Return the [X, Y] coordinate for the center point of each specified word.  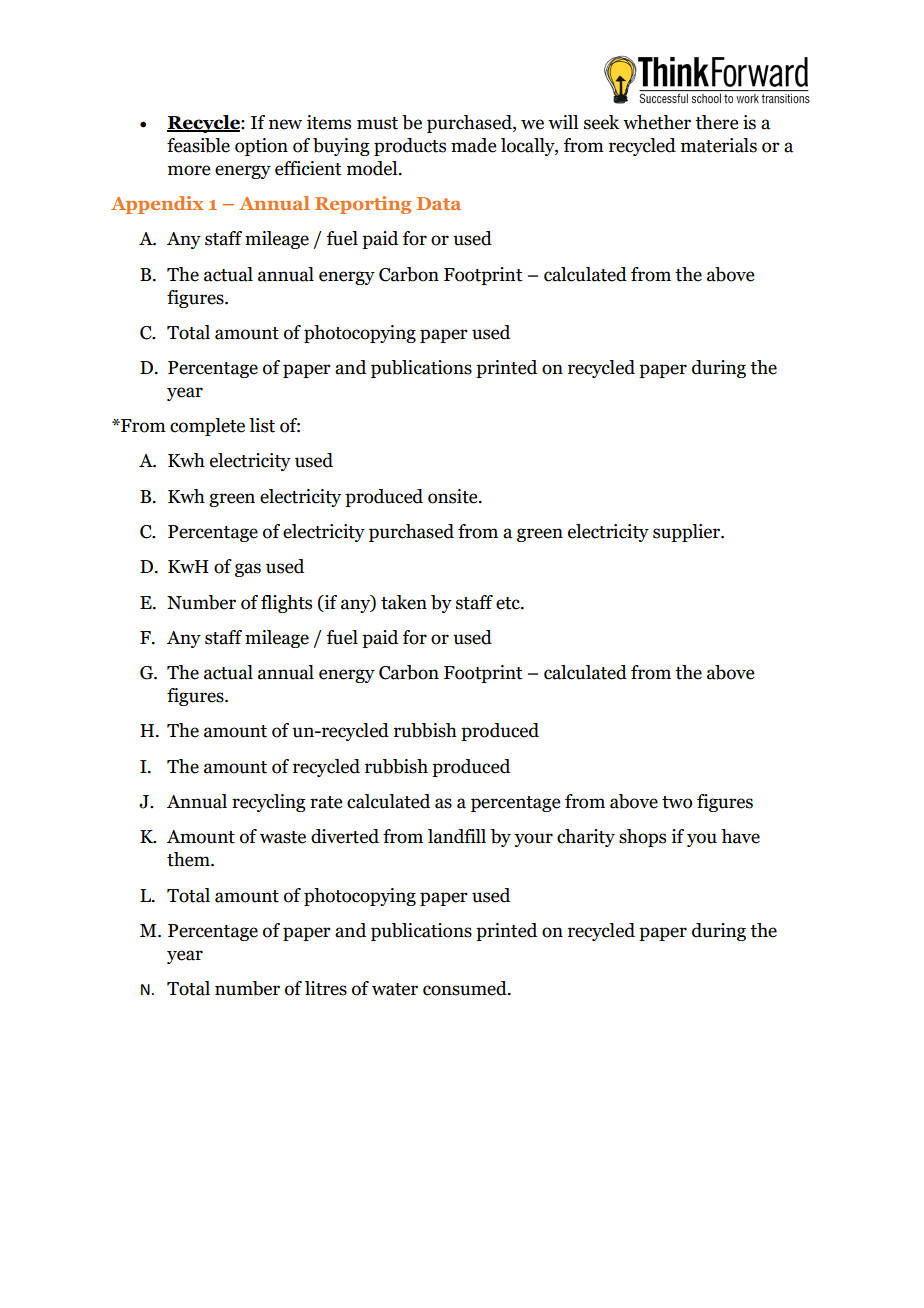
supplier [688, 533]
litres [326, 988]
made [473, 145]
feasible [198, 145]
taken [404, 602]
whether [657, 122]
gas [248, 570]
